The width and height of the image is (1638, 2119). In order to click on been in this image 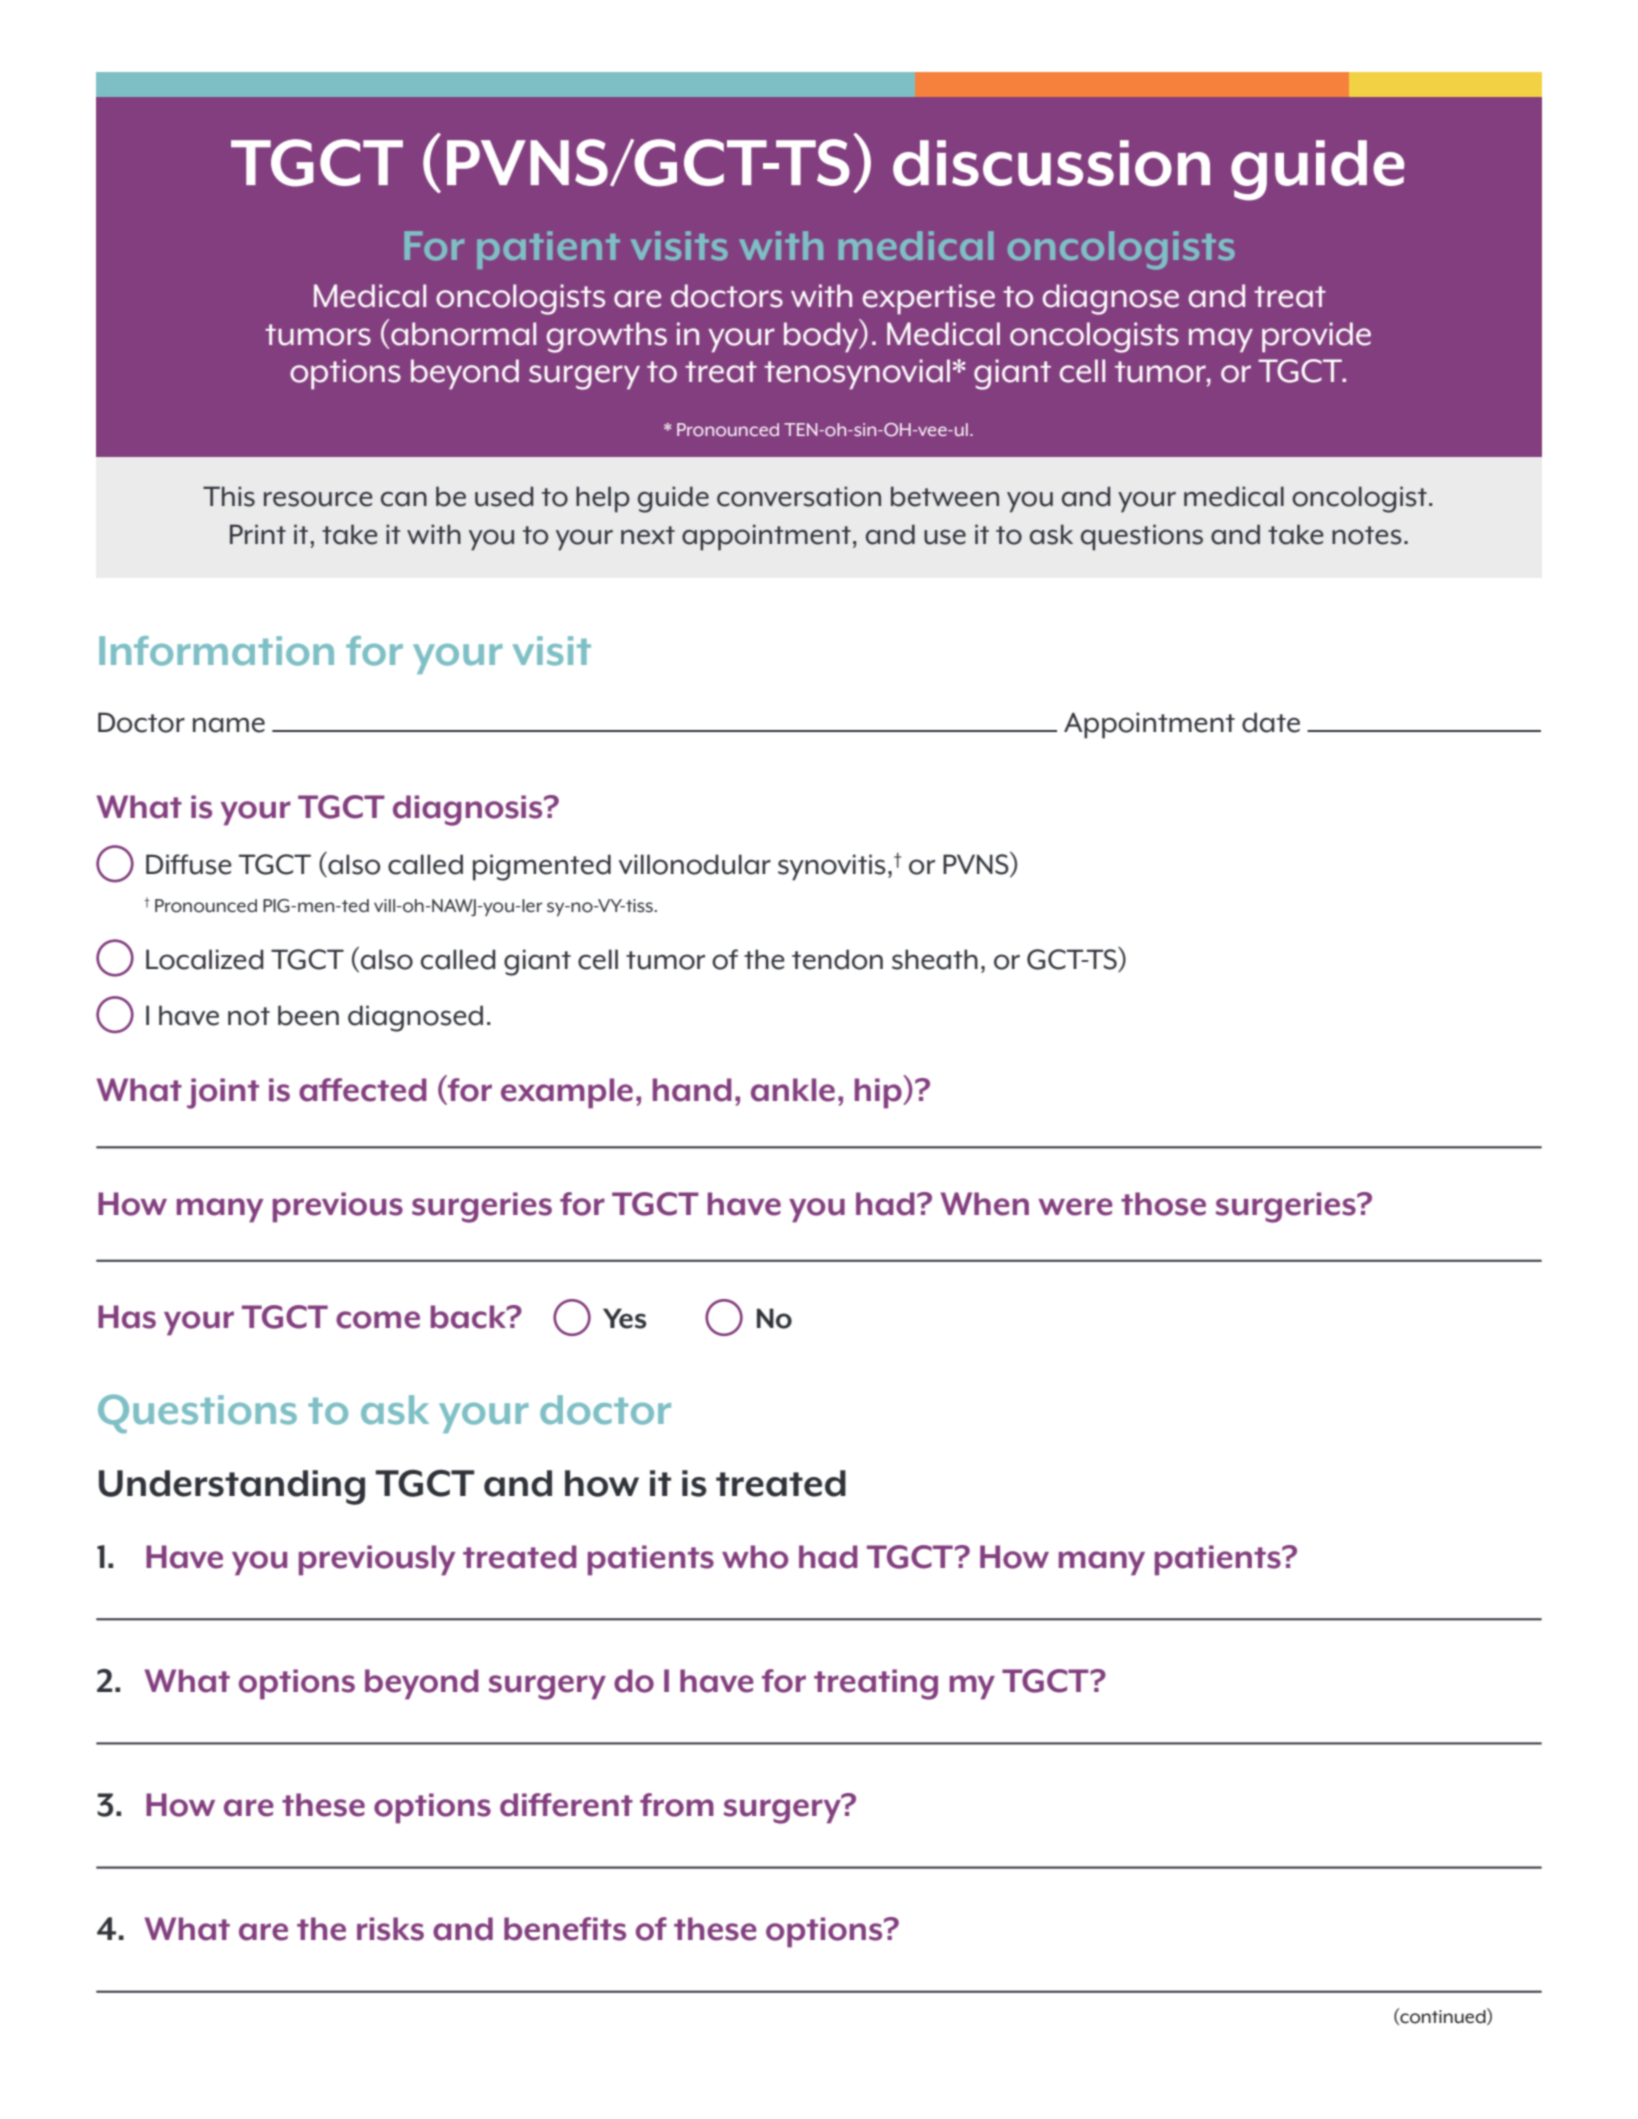, I will do `click(308, 1015)`.
